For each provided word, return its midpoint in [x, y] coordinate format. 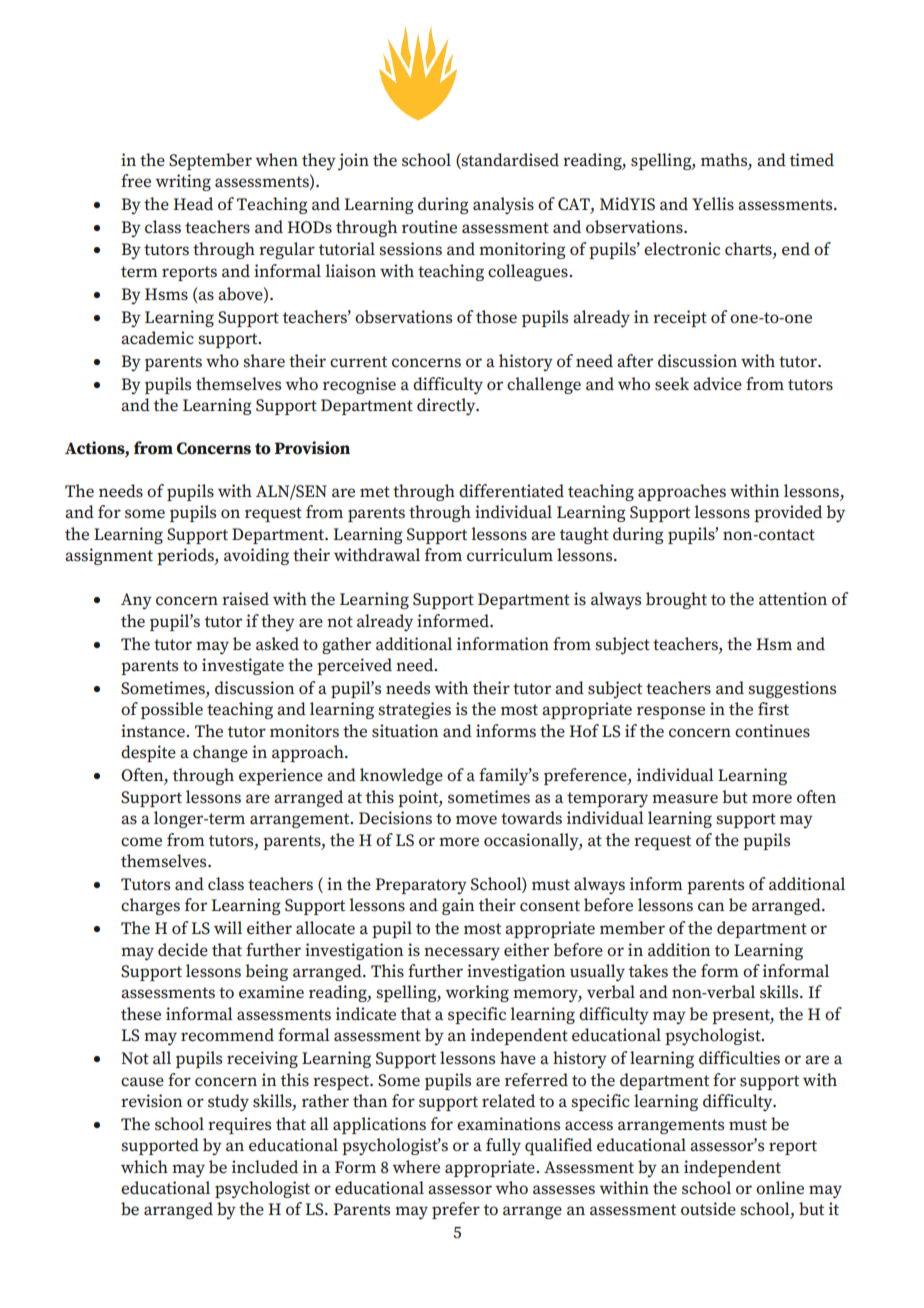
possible [172, 710]
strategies [414, 710]
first [773, 709]
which [144, 1166]
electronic [682, 249]
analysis [503, 205]
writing [183, 182]
